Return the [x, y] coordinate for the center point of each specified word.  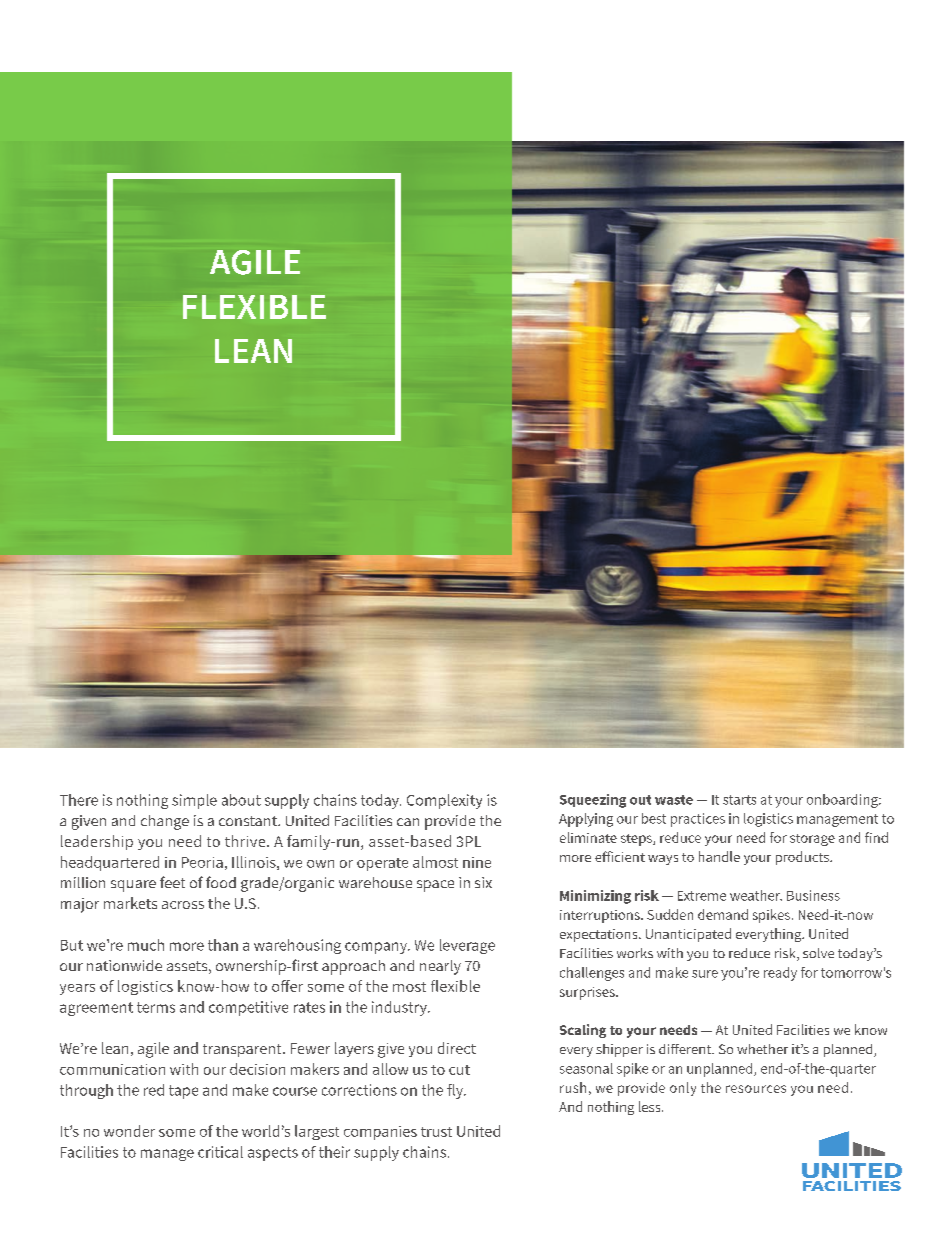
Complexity [444, 801]
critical [220, 1152]
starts [739, 800]
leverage [467, 946]
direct [457, 1048]
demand [723, 914]
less [651, 1106]
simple [194, 801]
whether [762, 1049]
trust [436, 1132]
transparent [243, 1050]
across [183, 905]
